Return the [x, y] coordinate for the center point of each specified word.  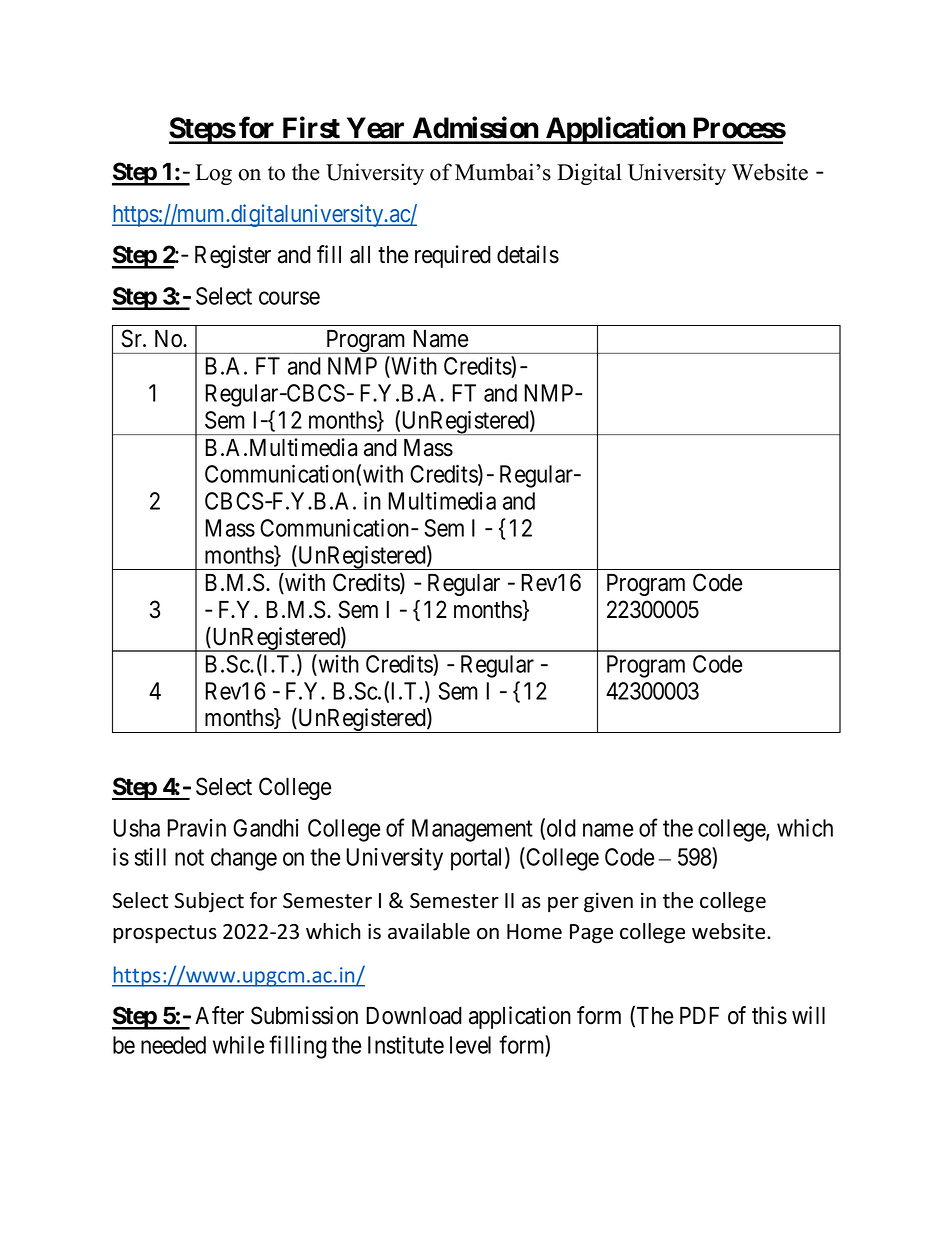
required [453, 256]
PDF [699, 1015]
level [470, 1045]
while [238, 1045]
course [289, 298]
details [528, 254]
